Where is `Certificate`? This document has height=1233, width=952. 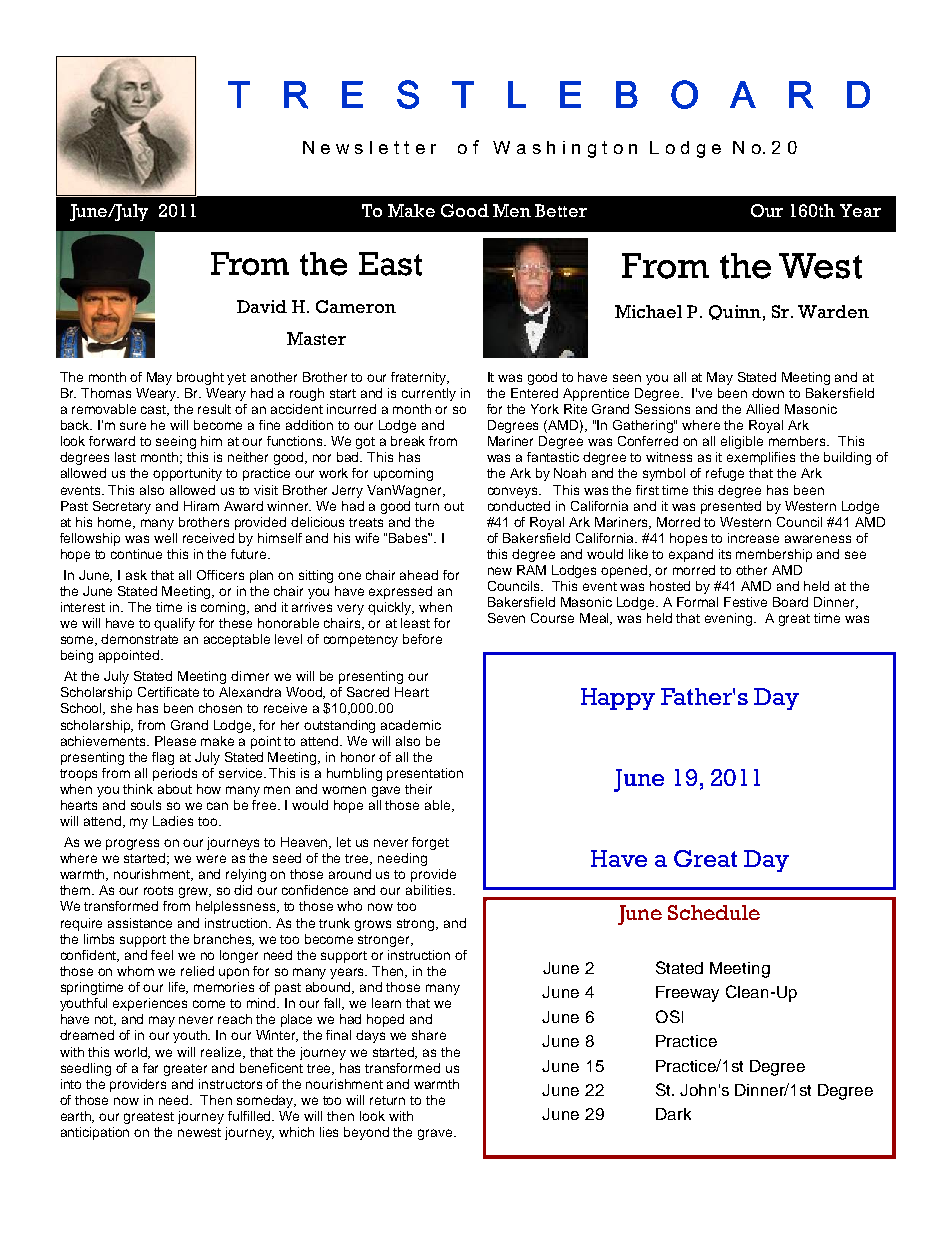 Certificate is located at coordinates (168, 692).
